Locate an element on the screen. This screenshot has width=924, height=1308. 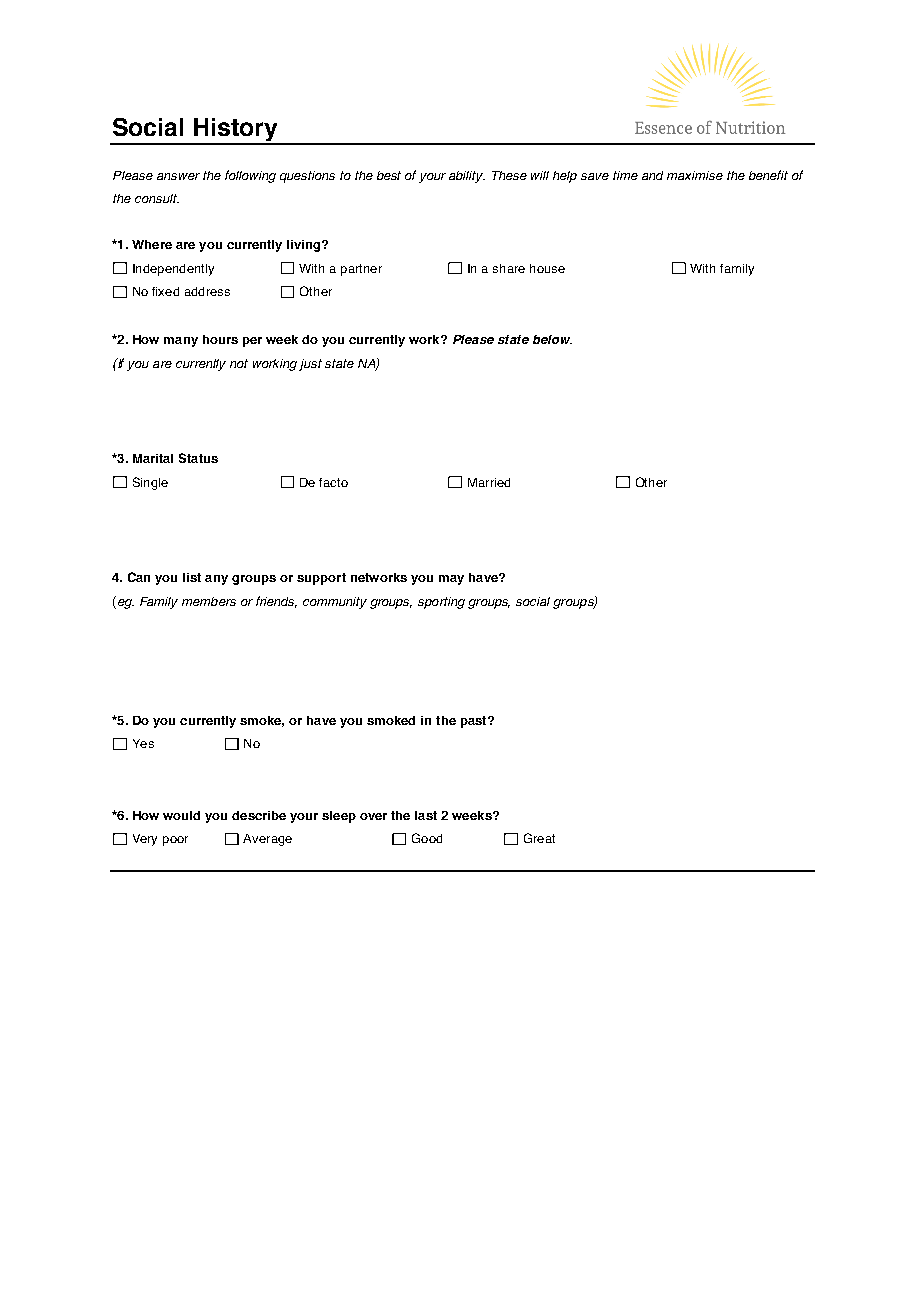
sporting is located at coordinates (441, 603).
